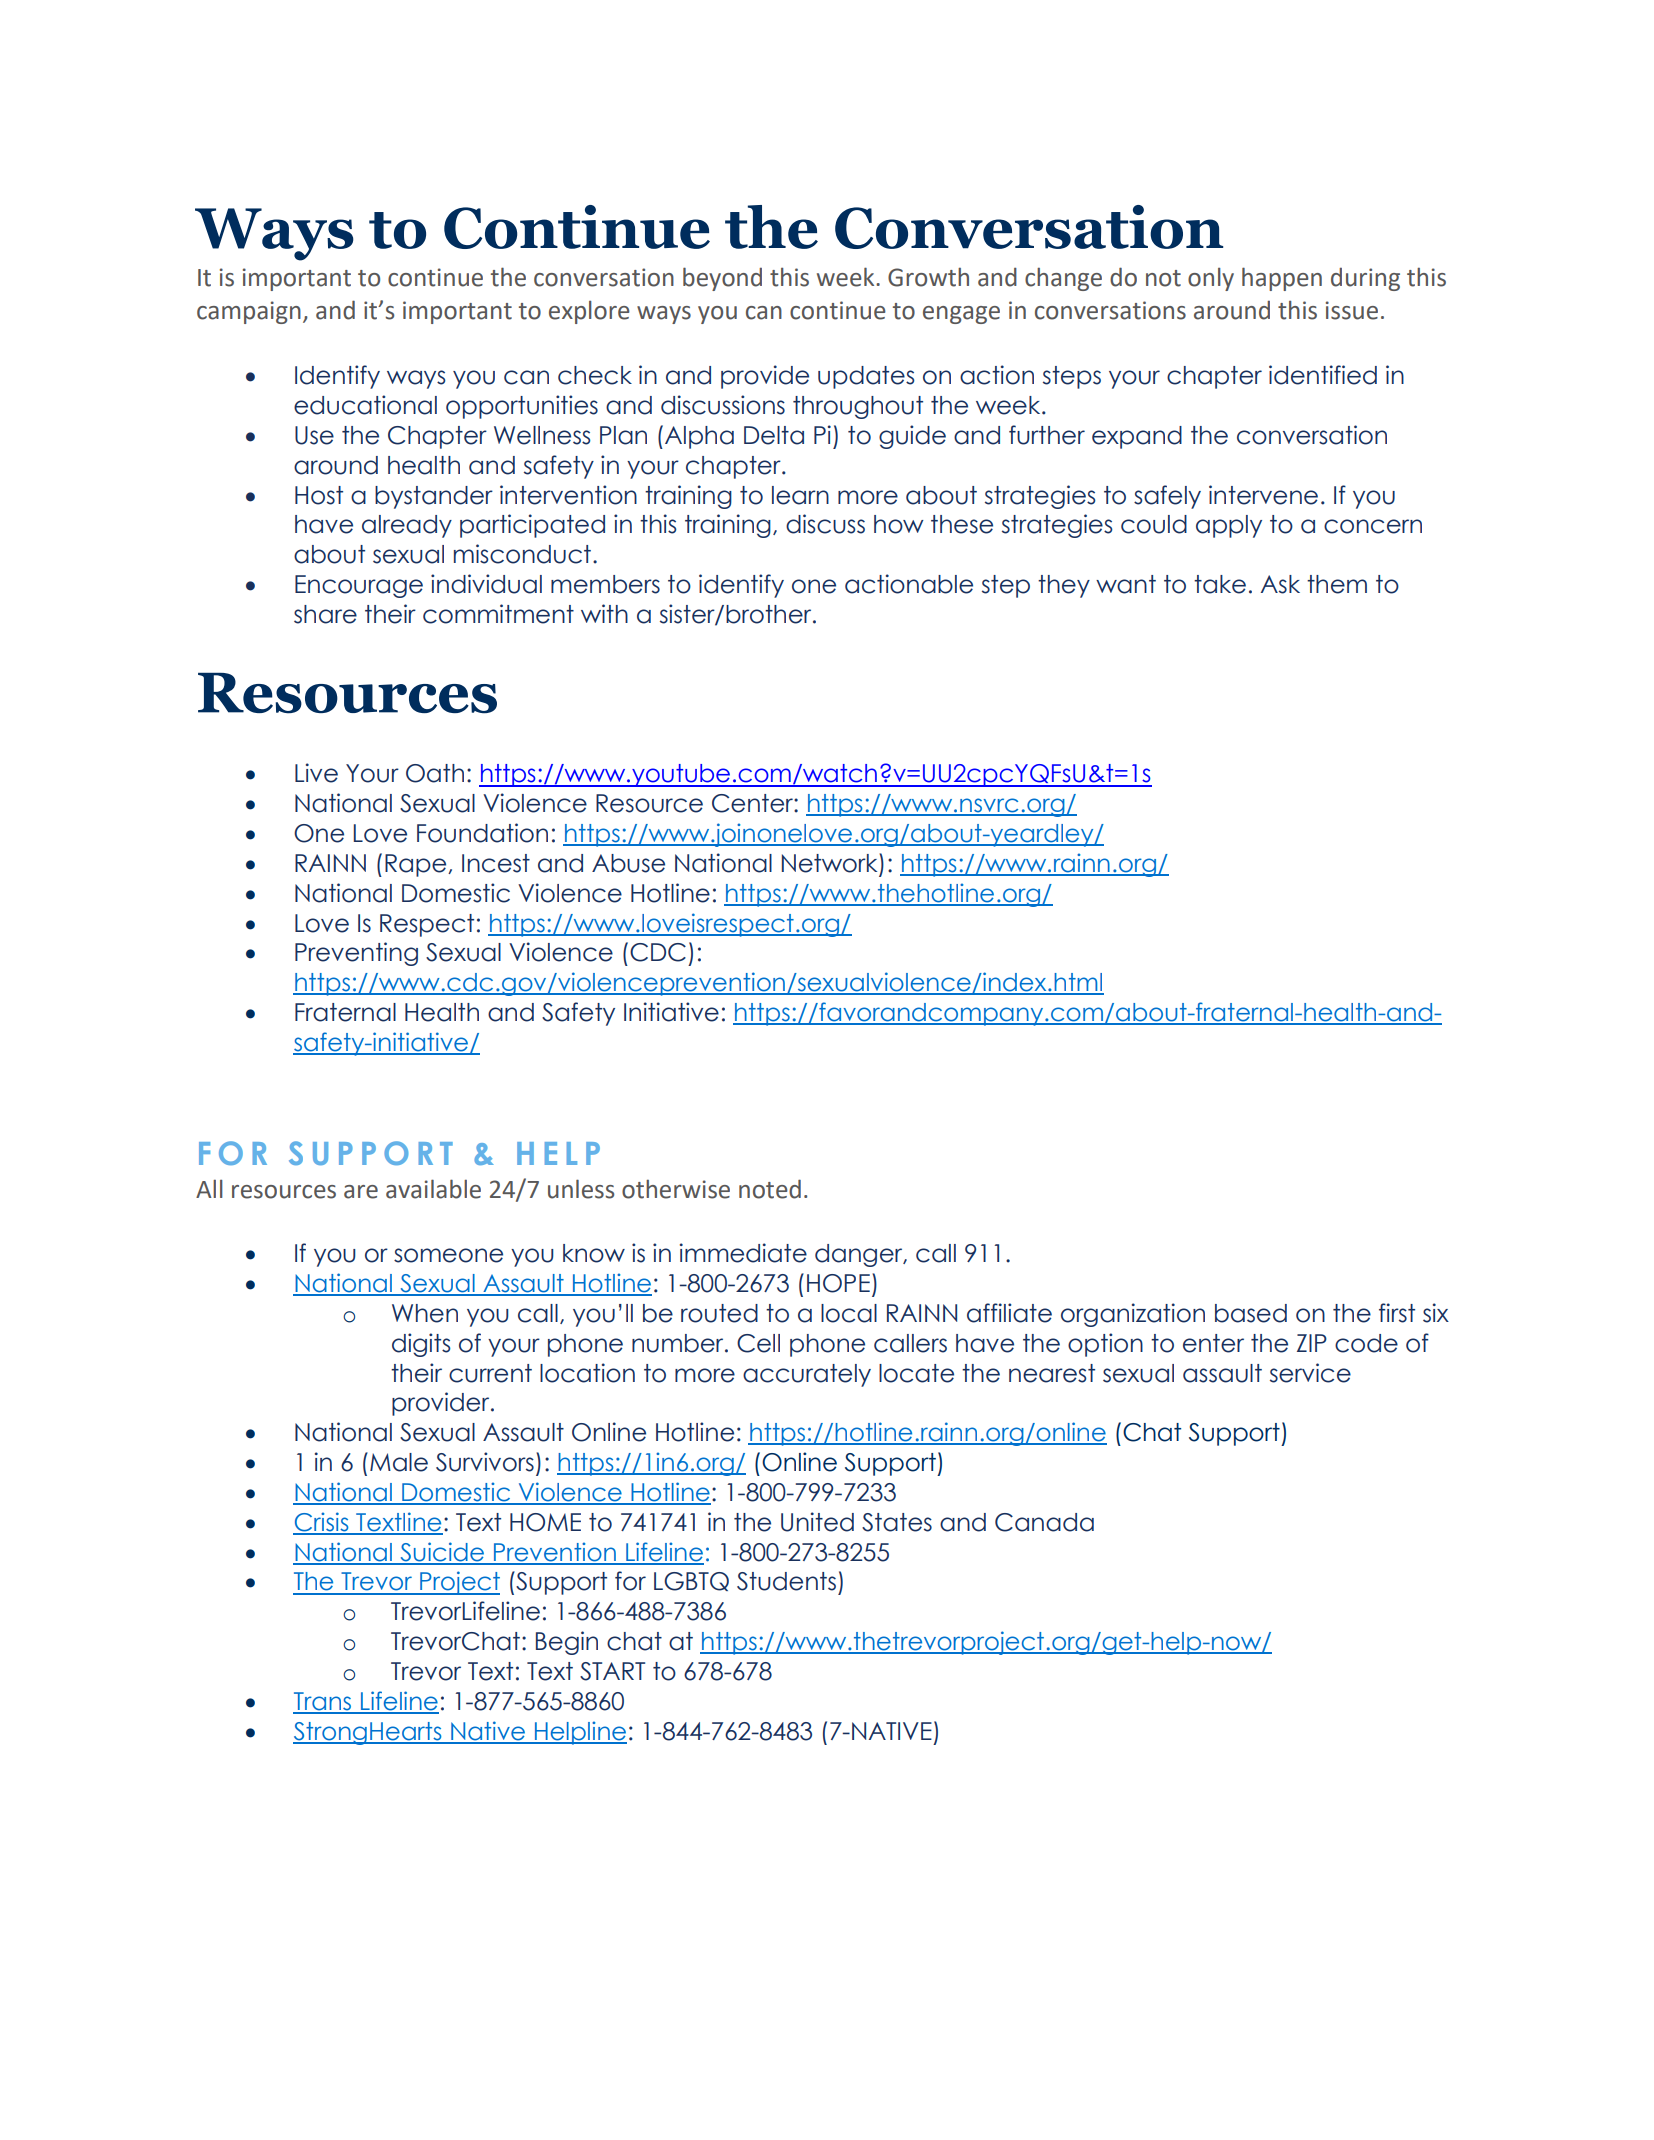 This screenshot has width=1654, height=2140. I want to click on based, so click(1251, 1313).
